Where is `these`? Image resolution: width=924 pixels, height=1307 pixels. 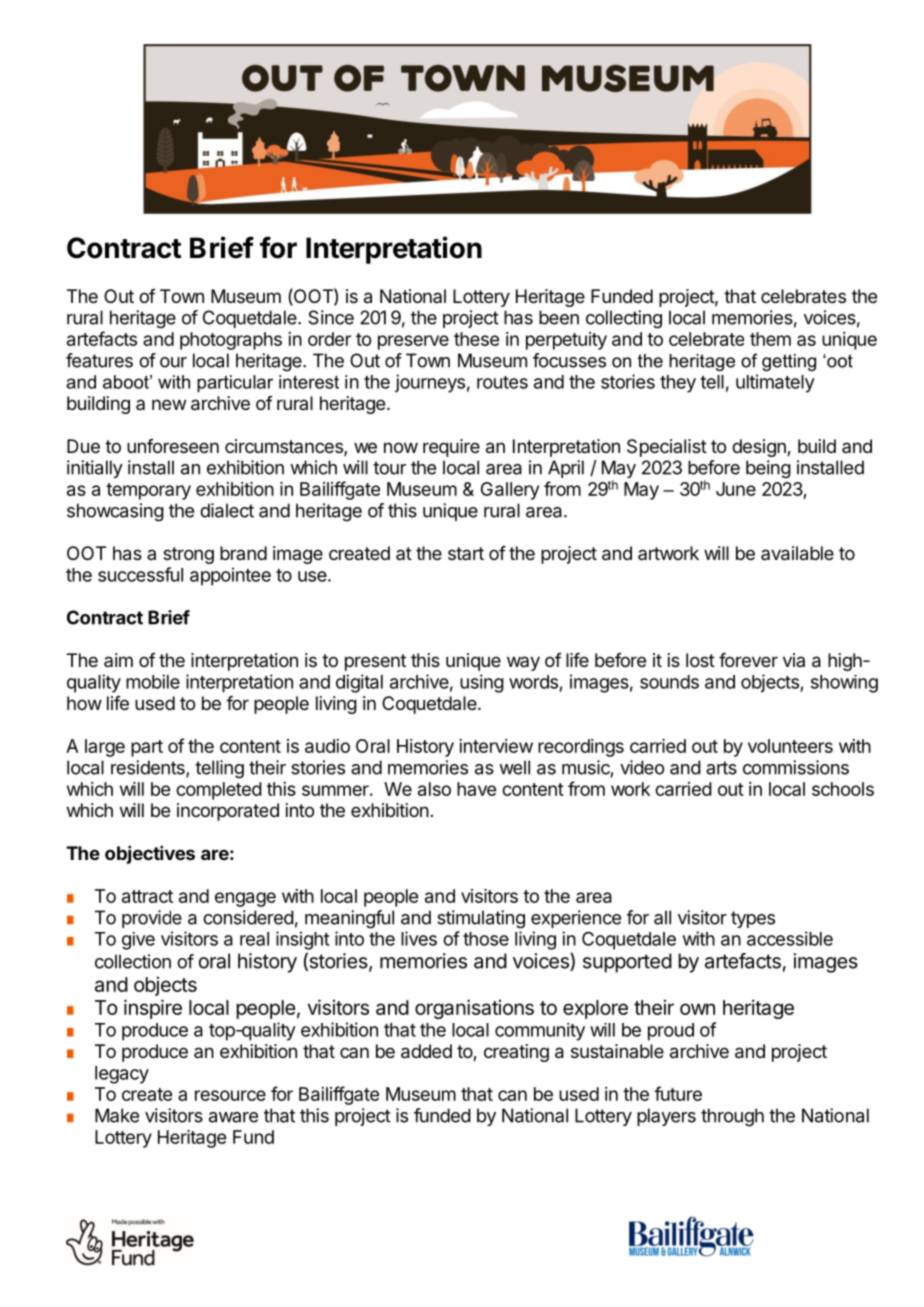 these is located at coordinates (476, 339).
